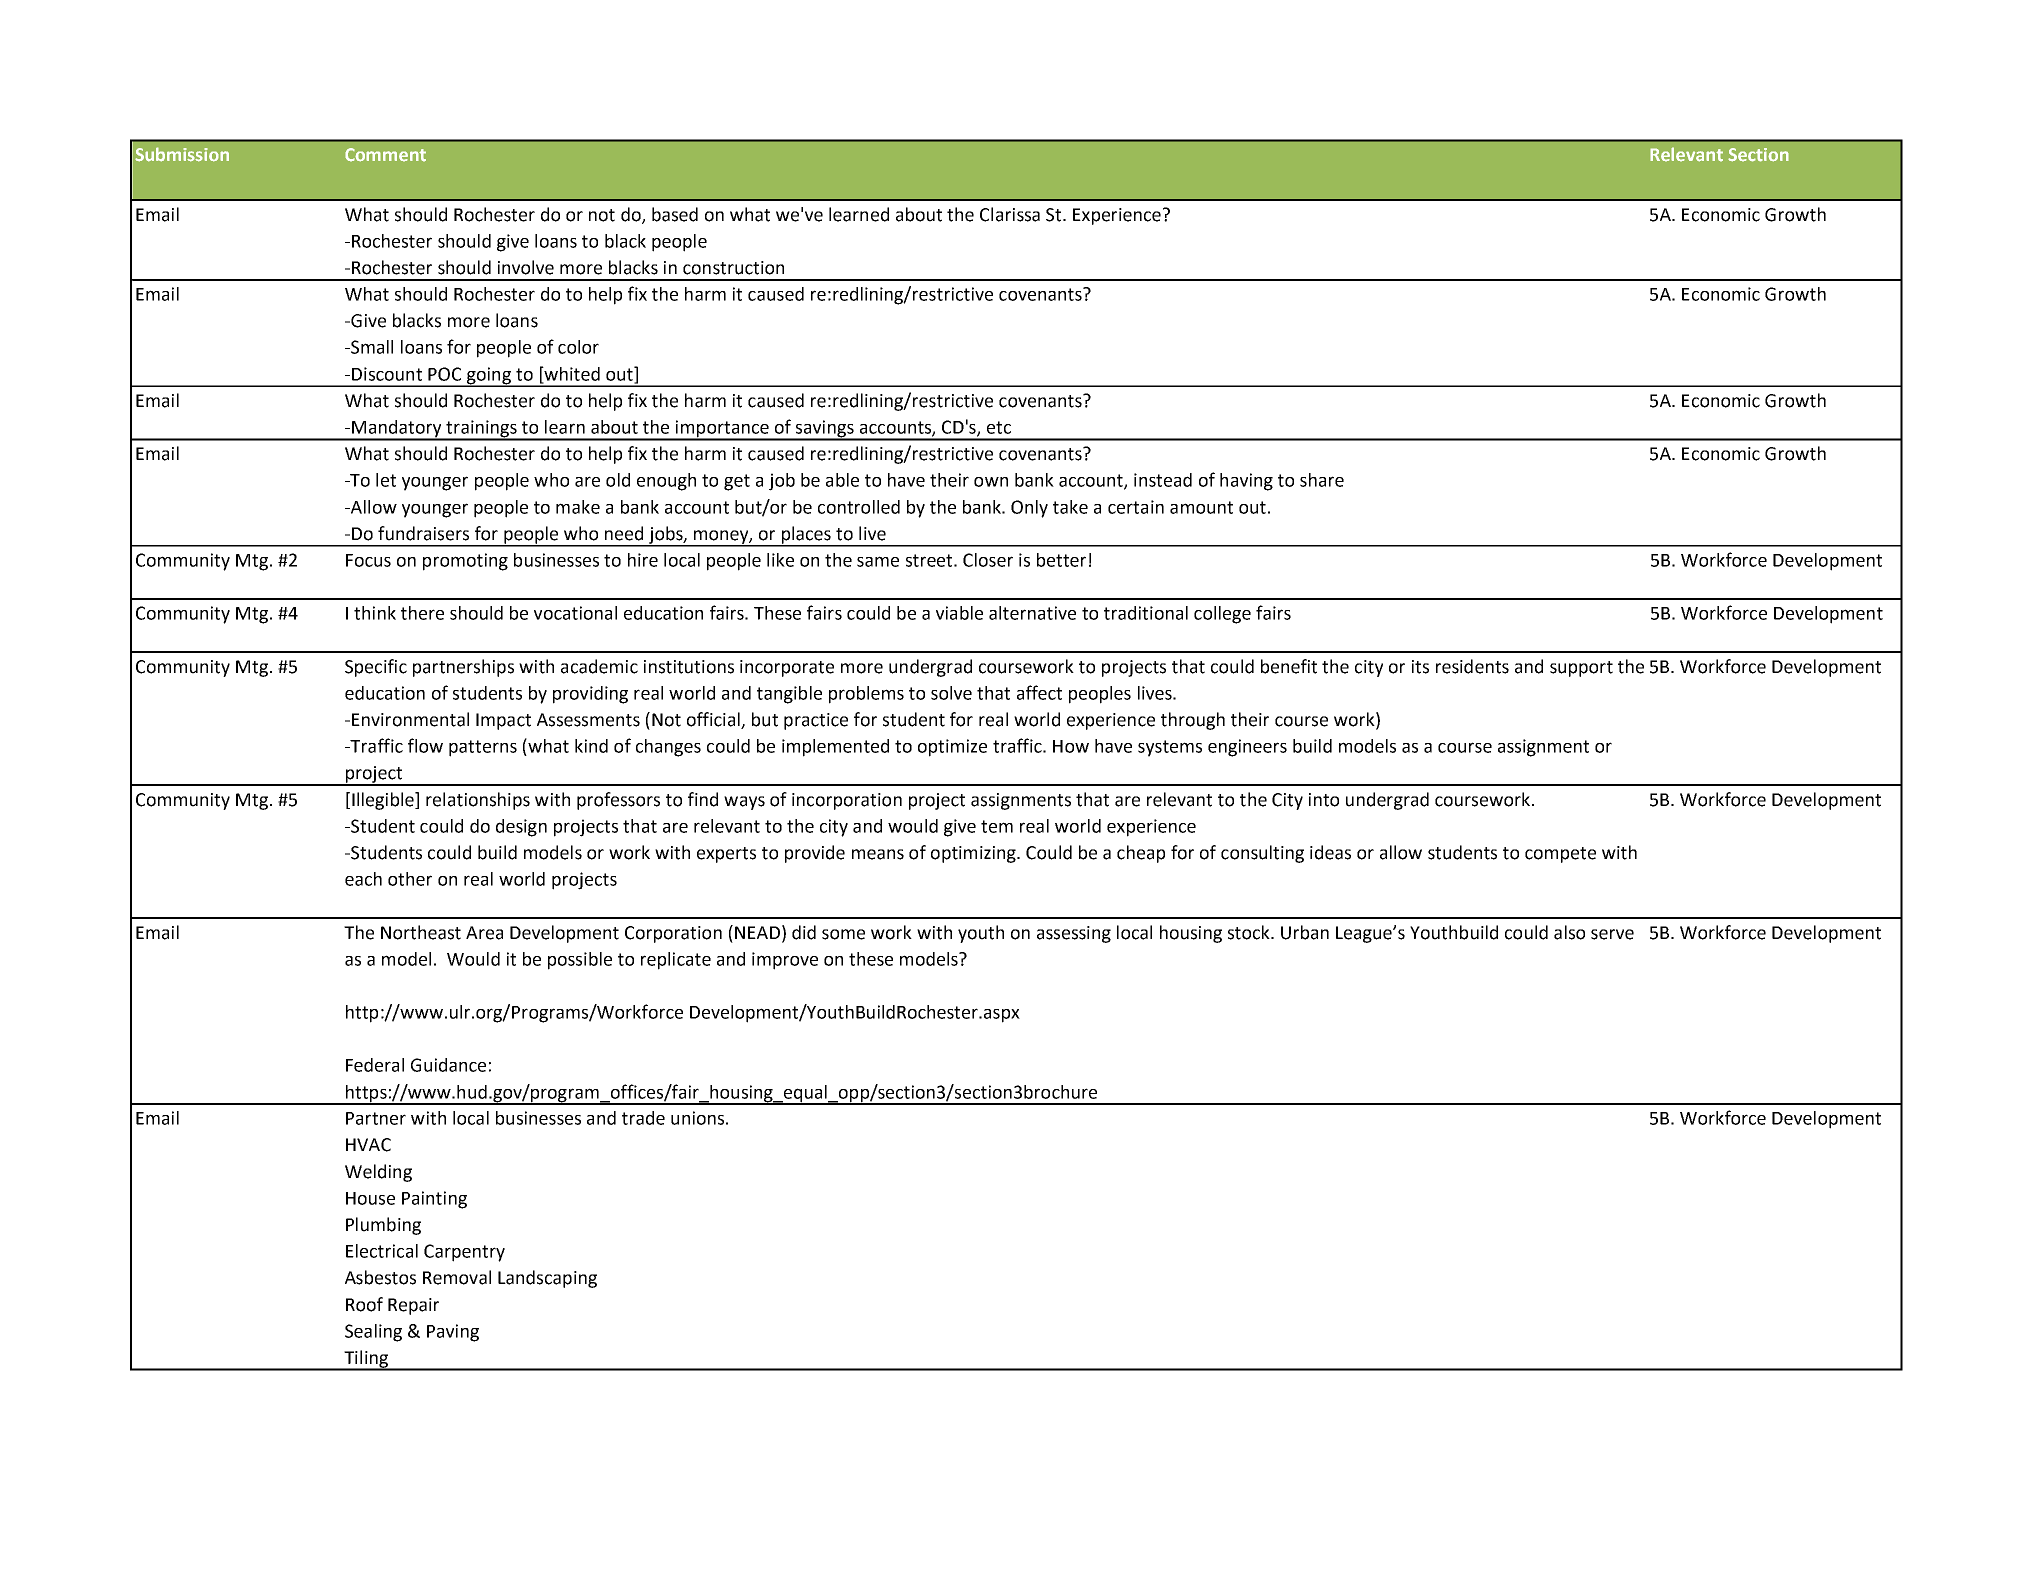 The image size is (2041, 1577). Describe the element at coordinates (1010, 214) in the screenshot. I see `Clarissa` at that location.
